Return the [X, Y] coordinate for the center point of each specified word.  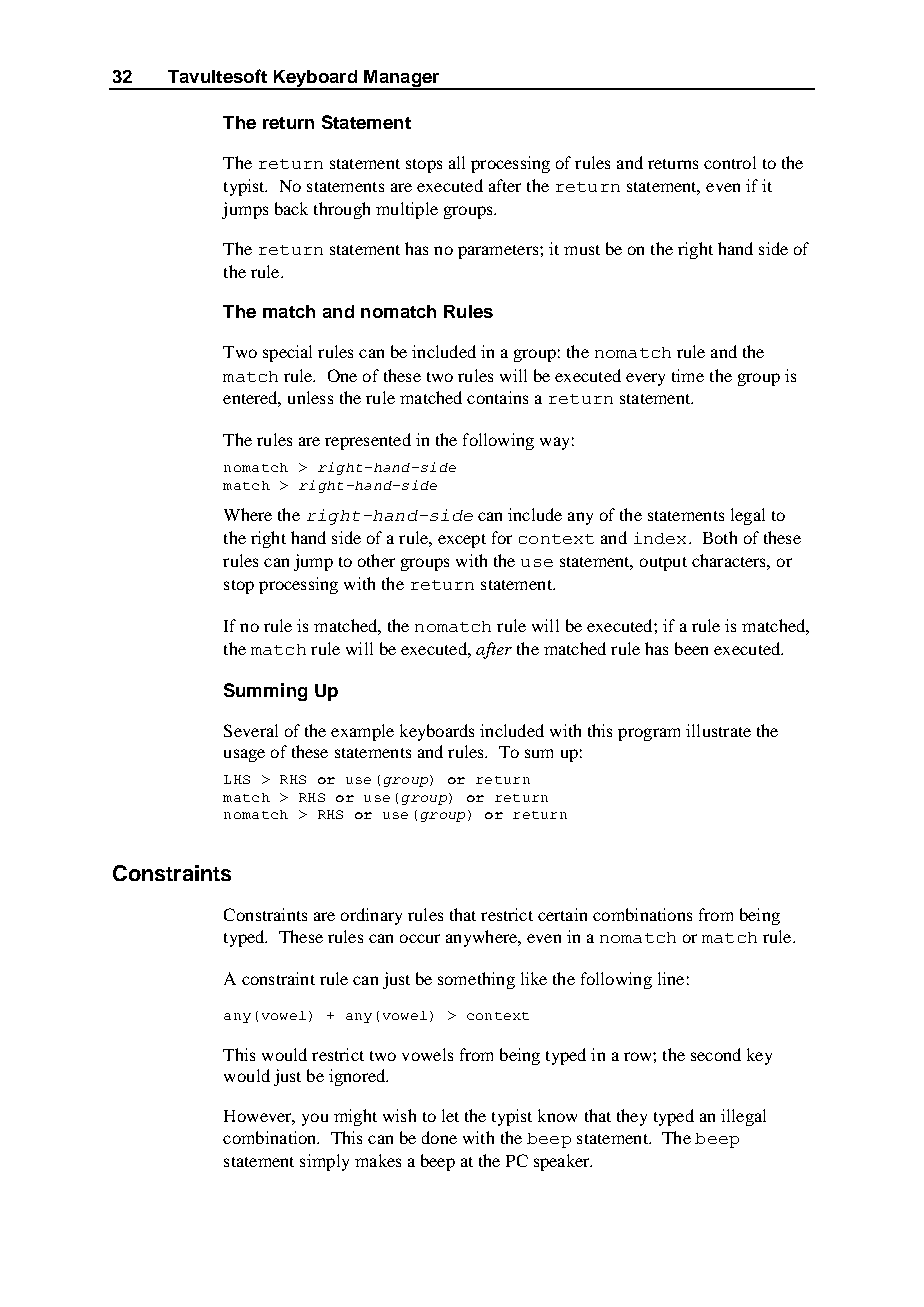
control [730, 162]
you [315, 1119]
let [450, 1115]
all [457, 162]
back [291, 208]
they [632, 1117]
